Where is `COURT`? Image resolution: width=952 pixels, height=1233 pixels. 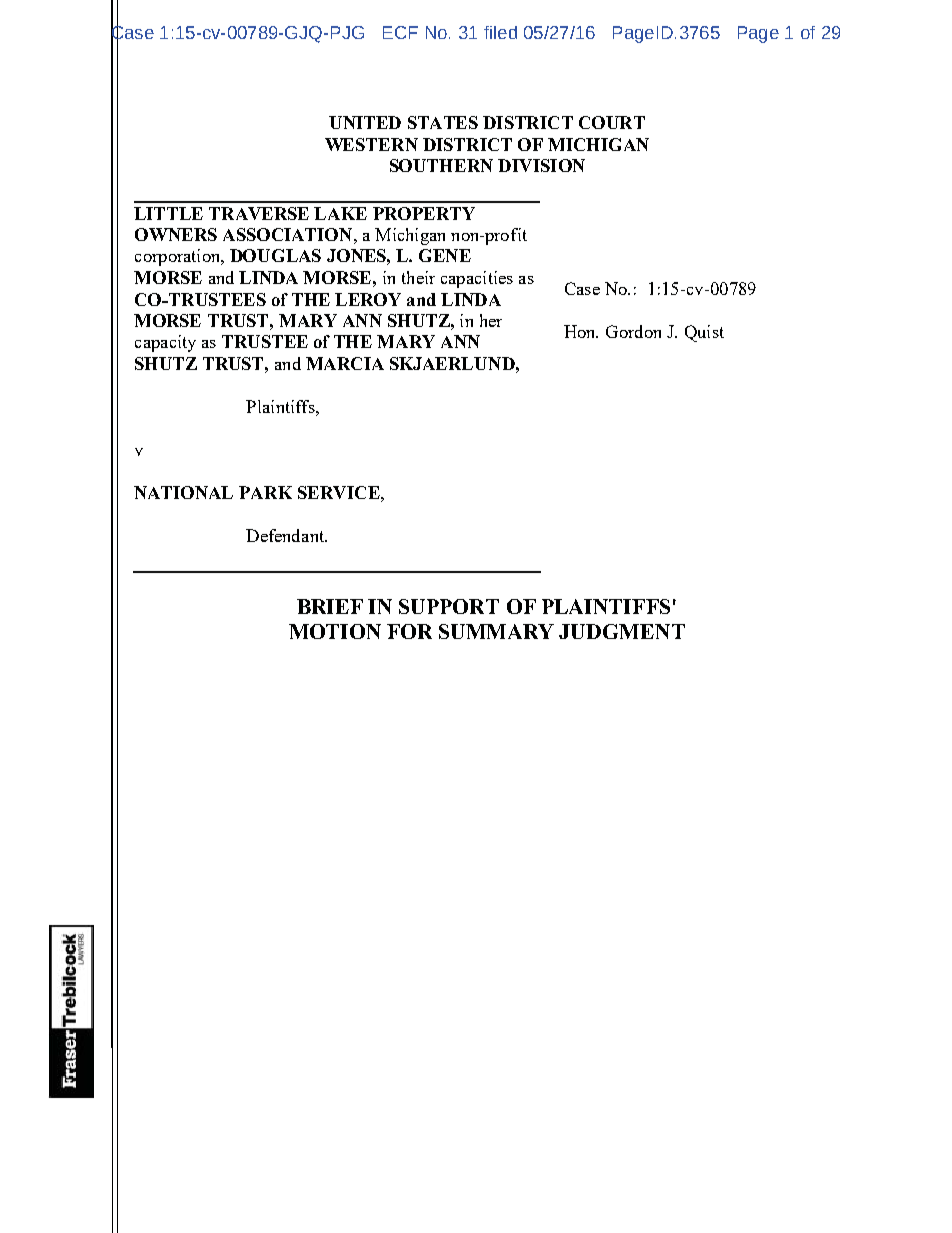 COURT is located at coordinates (612, 122).
